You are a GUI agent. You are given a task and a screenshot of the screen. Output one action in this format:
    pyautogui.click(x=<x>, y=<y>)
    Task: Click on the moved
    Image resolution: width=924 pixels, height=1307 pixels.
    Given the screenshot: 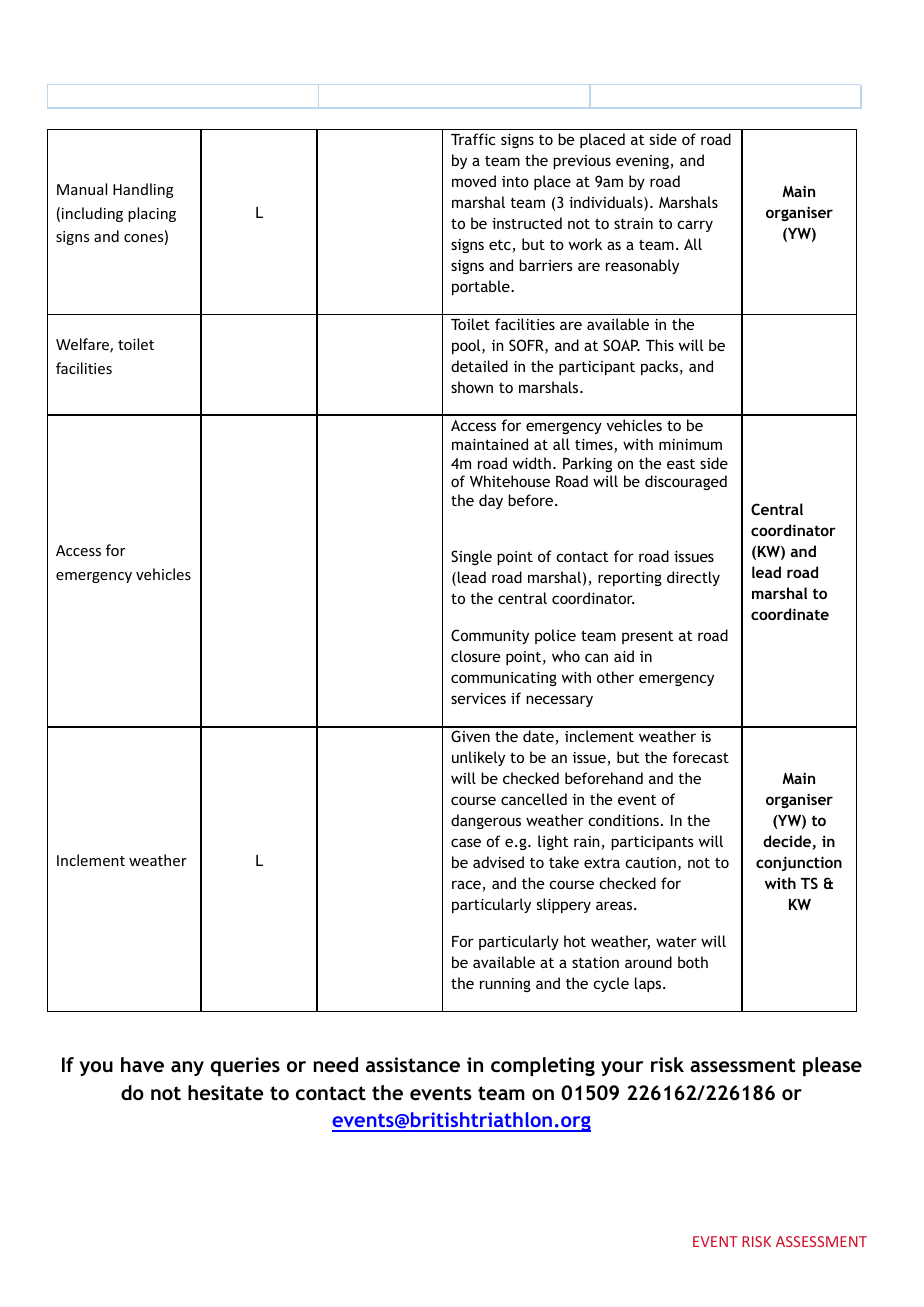 What is the action you would take?
    pyautogui.click(x=474, y=181)
